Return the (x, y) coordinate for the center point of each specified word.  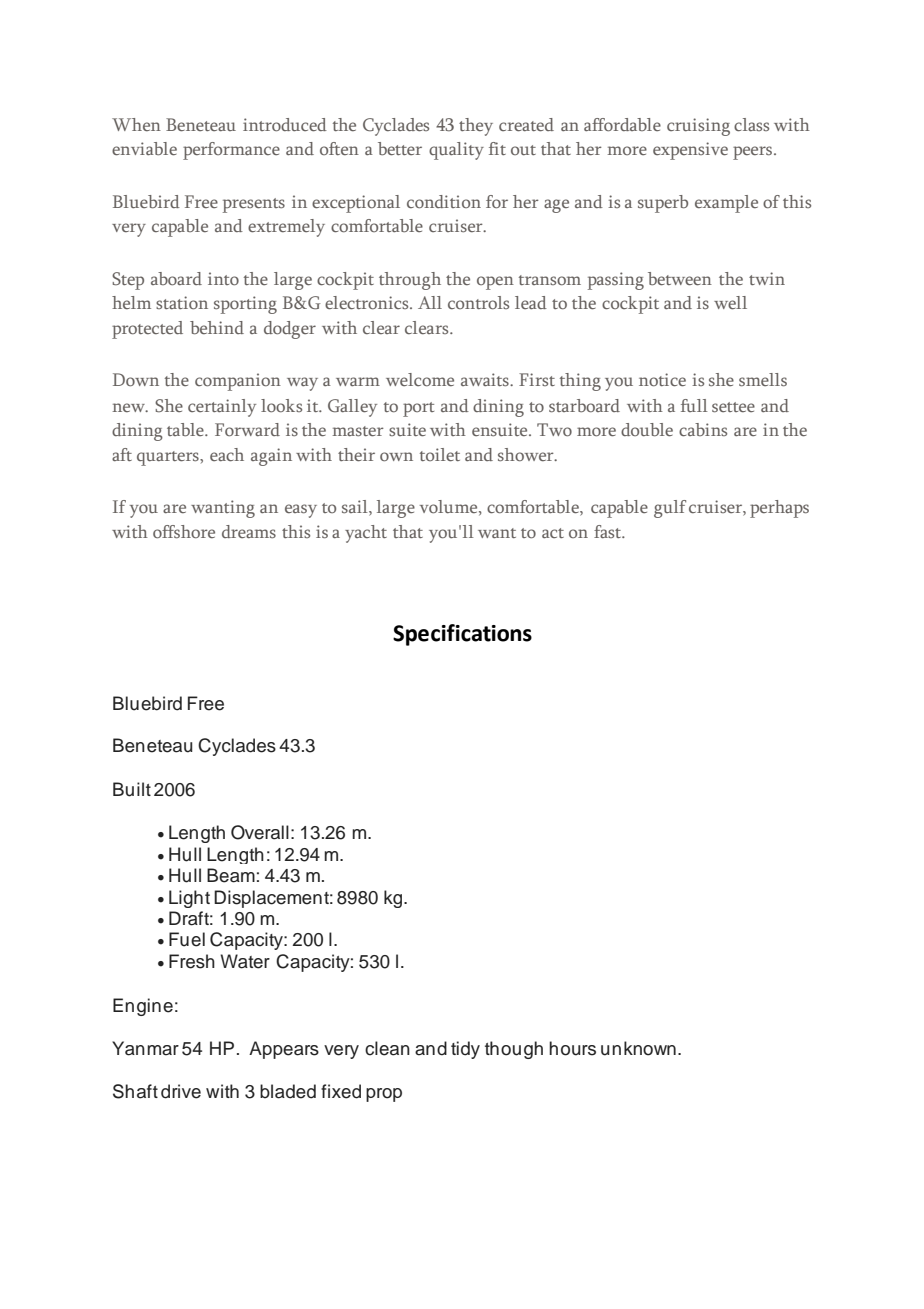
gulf (670, 509)
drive (181, 1091)
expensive (690, 151)
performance (231, 151)
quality (456, 151)
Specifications (462, 635)
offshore (184, 531)
